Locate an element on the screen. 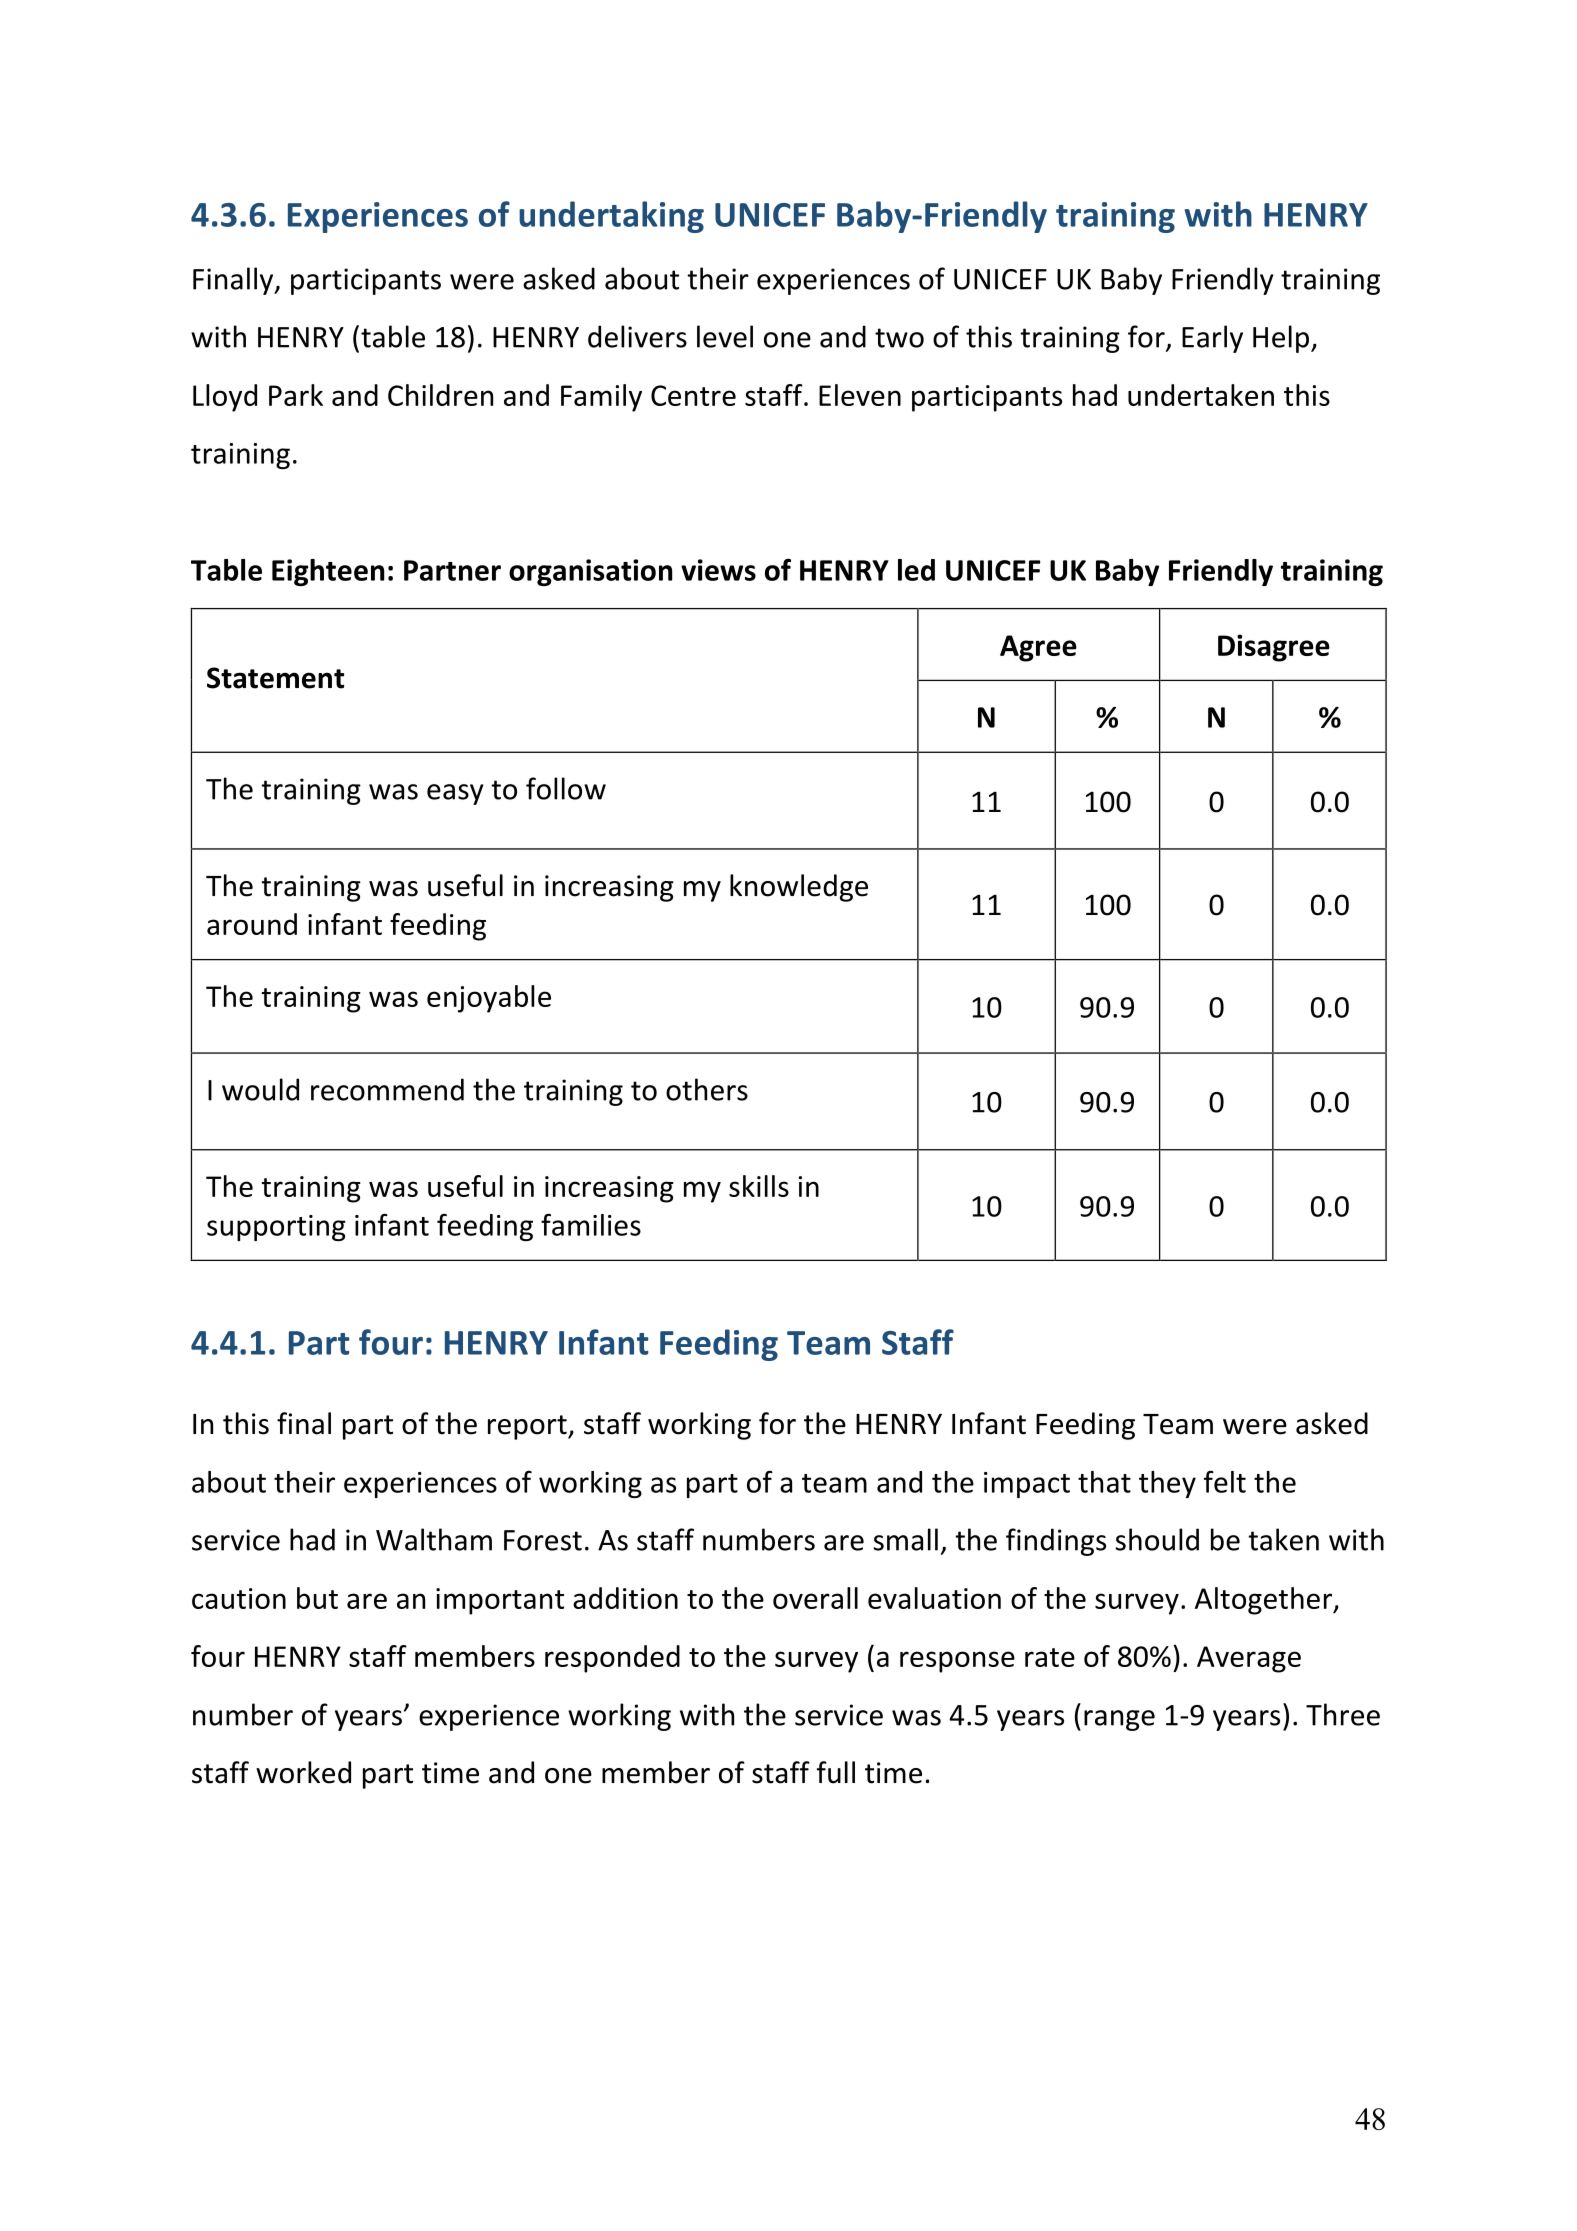 The height and width of the screenshot is (2231, 1577). level is located at coordinates (725, 336).
